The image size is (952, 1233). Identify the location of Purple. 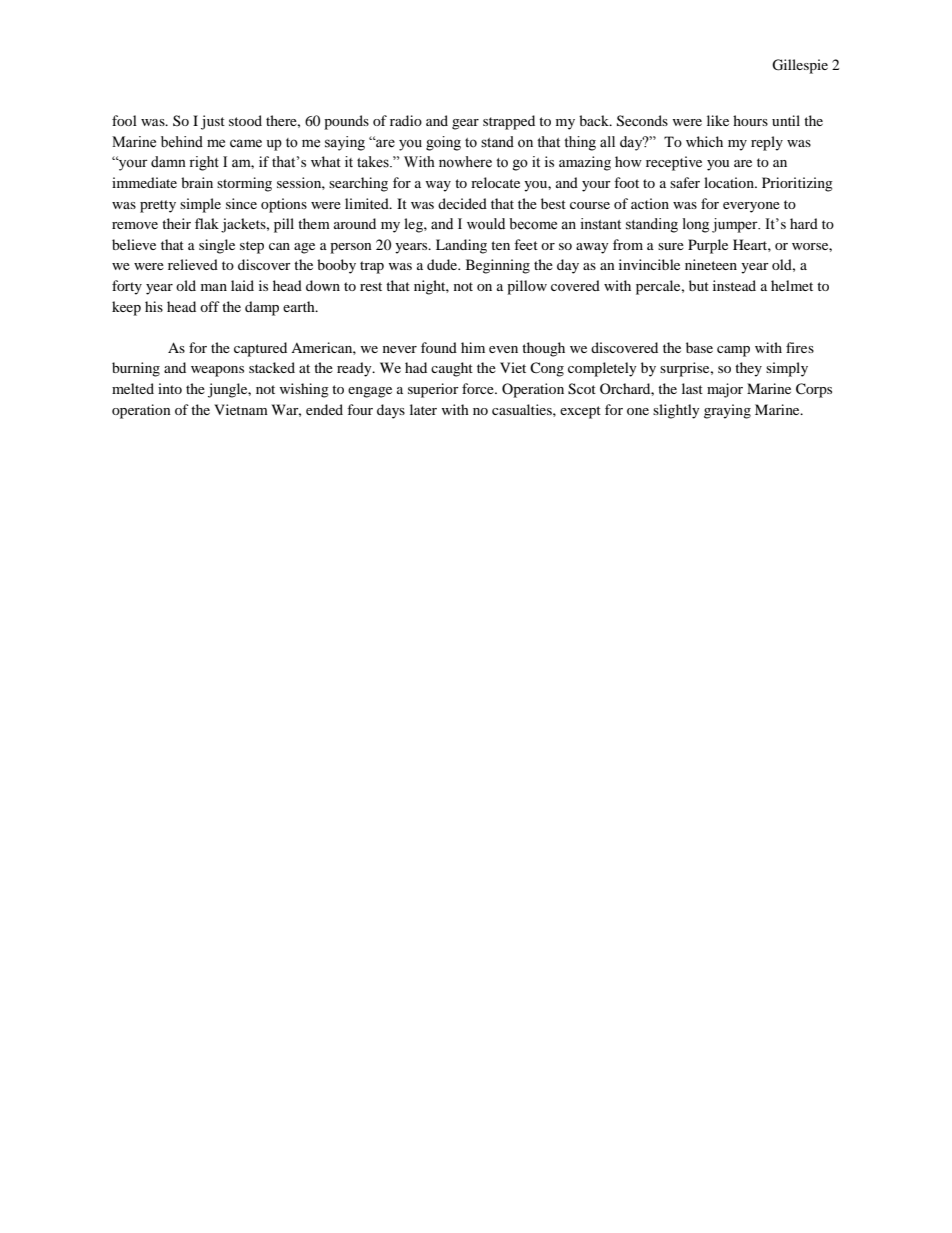
(708, 246).
